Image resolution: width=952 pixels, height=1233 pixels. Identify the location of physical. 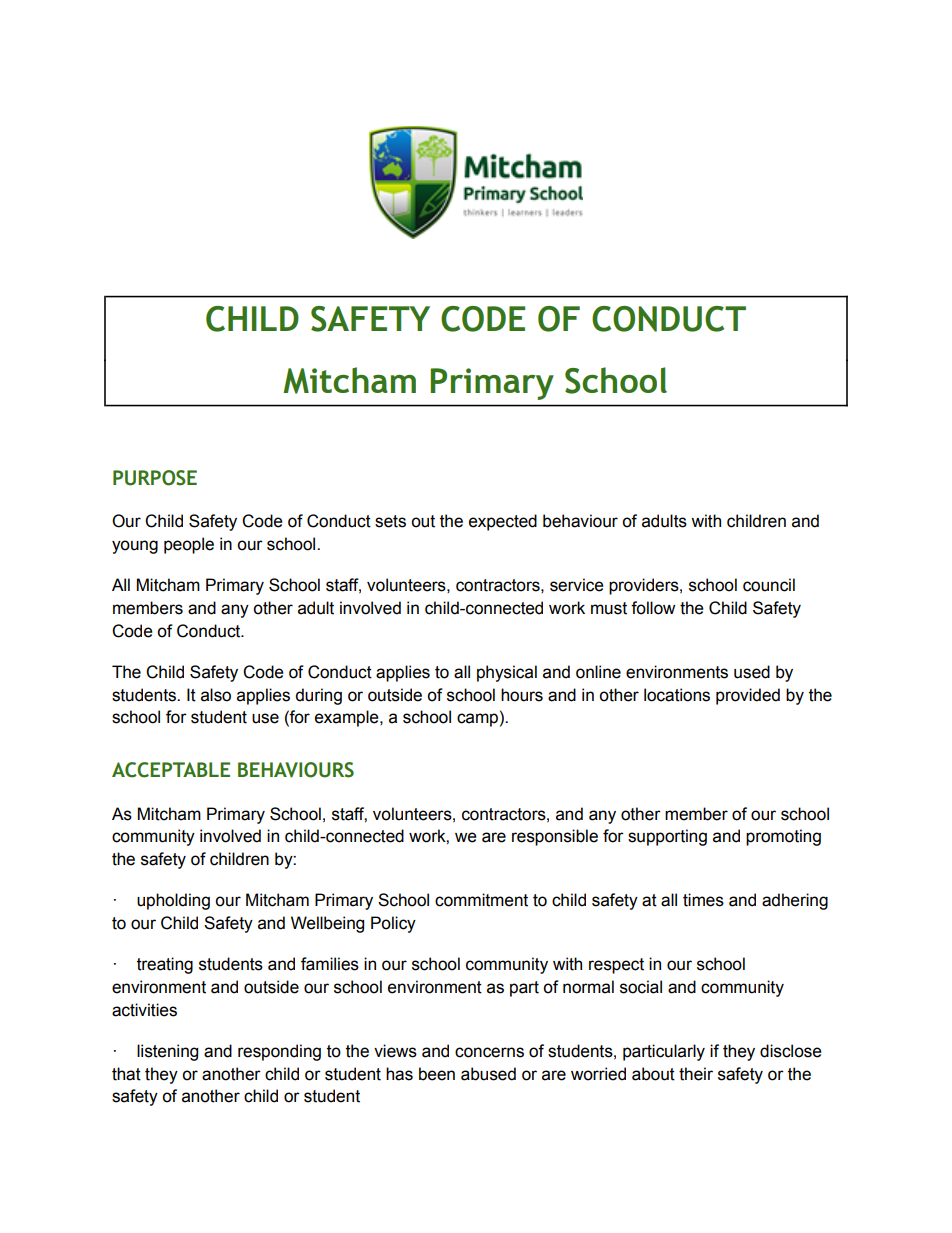
(507, 673).
